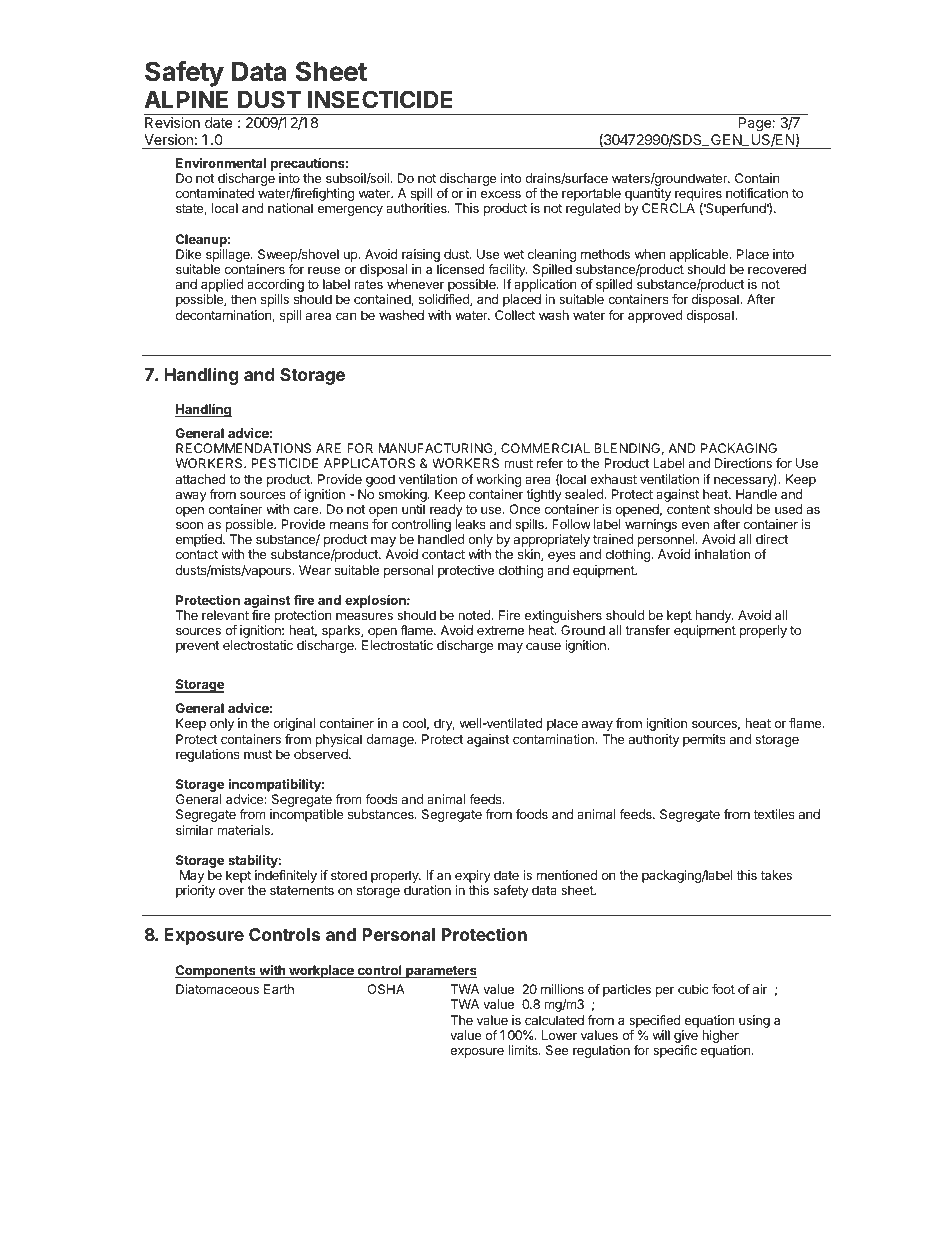 This document has height=1233, width=952. What do you see at coordinates (391, 740) in the document?
I see `damage` at bounding box center [391, 740].
